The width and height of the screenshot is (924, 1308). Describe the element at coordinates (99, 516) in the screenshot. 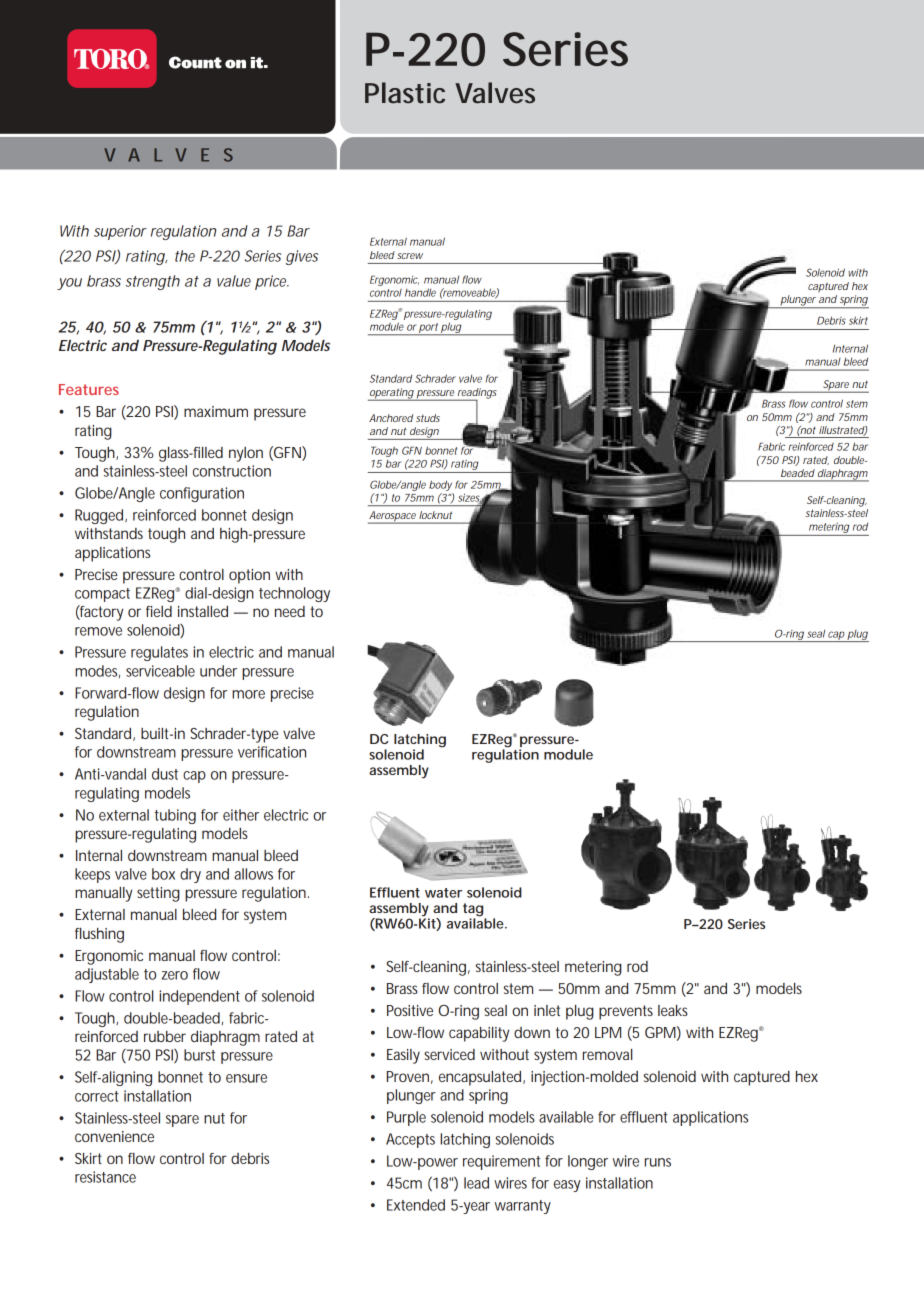

I see `Rugged` at that location.
